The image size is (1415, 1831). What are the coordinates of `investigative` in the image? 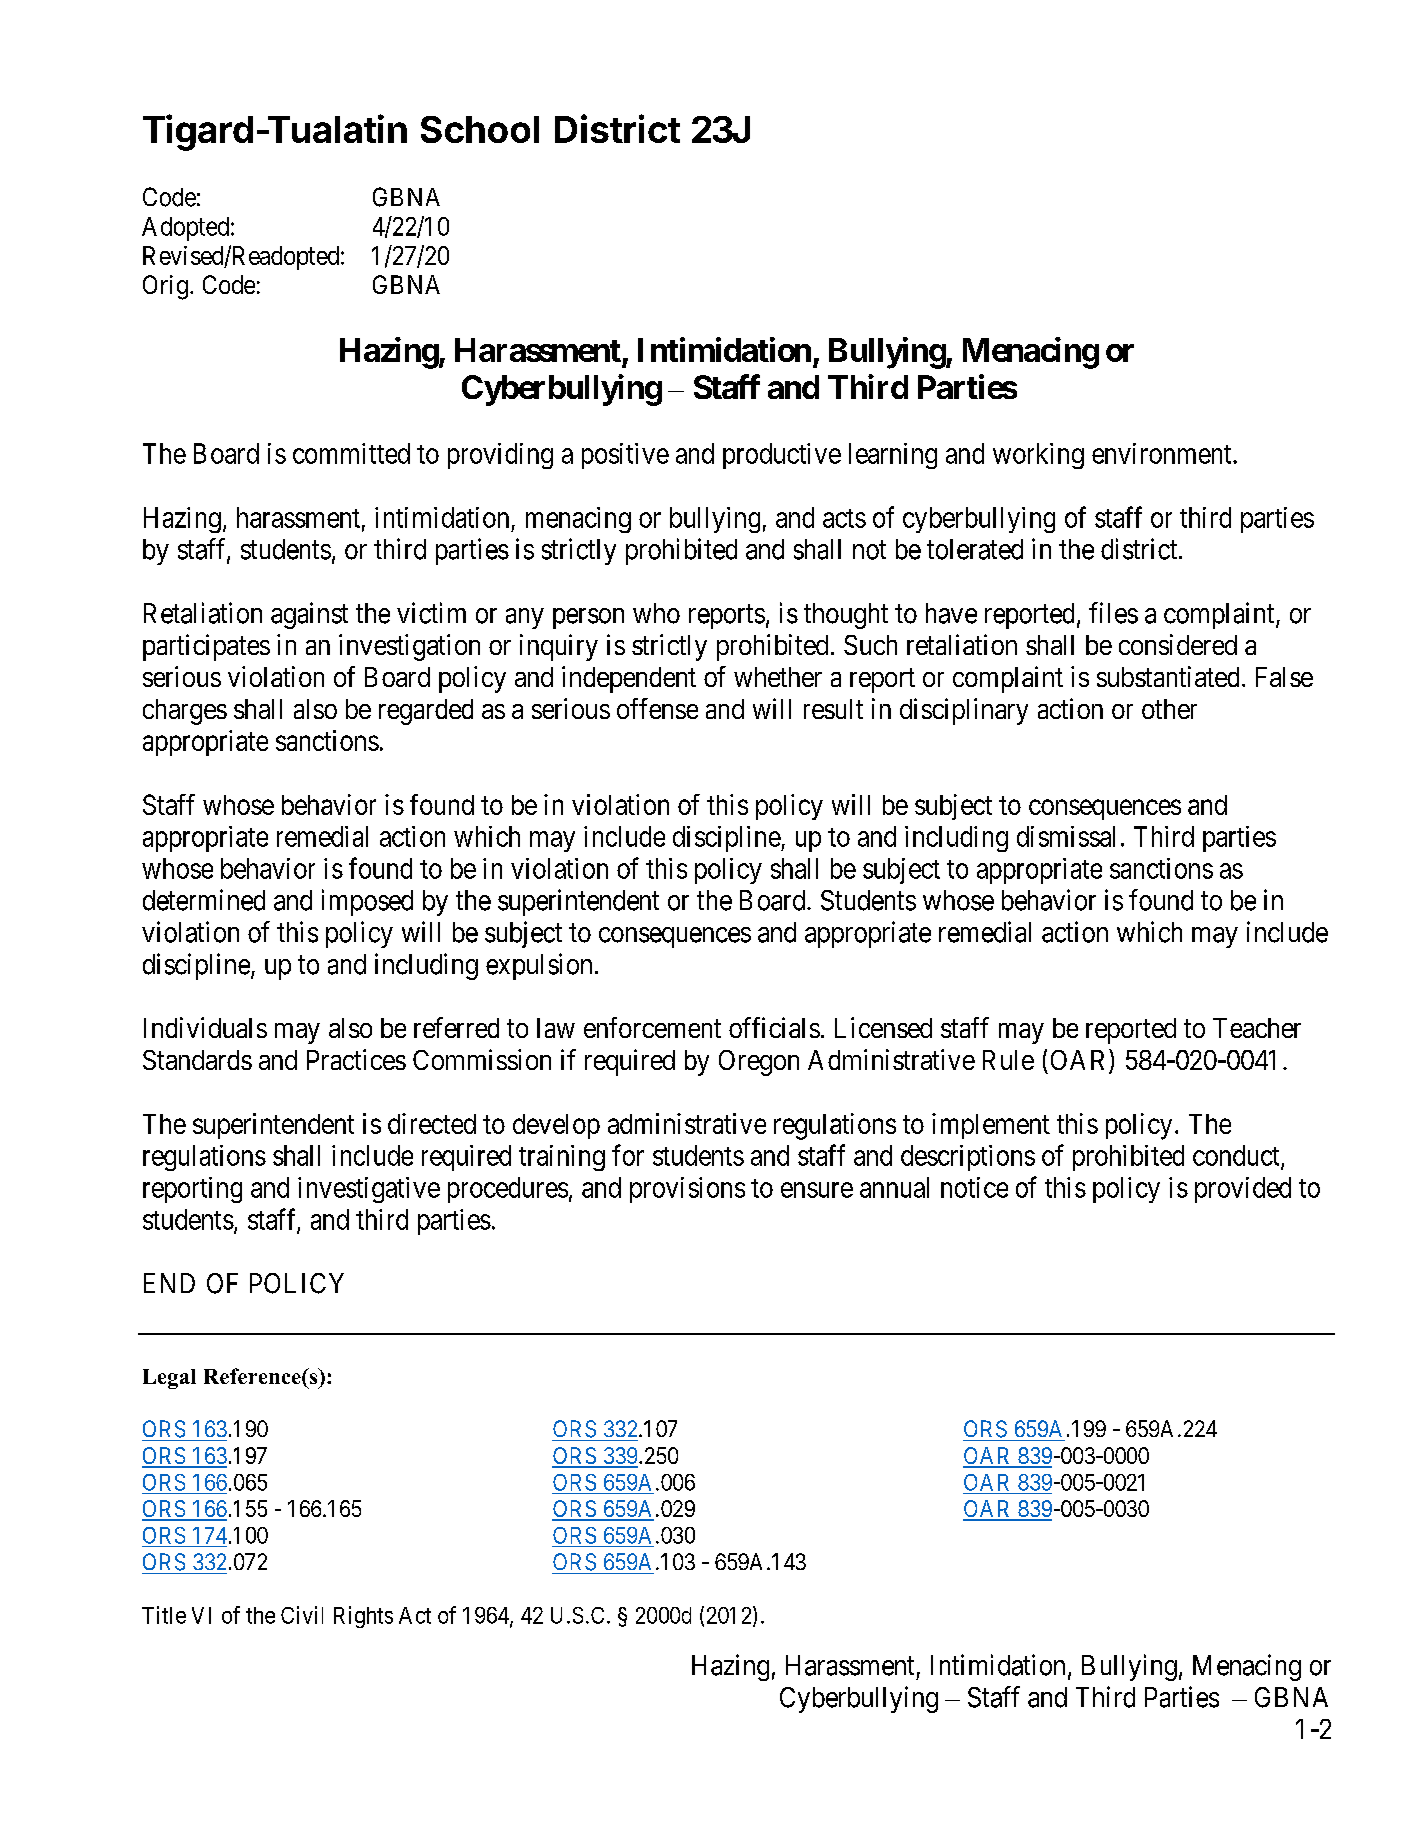 It's located at (369, 1190).
